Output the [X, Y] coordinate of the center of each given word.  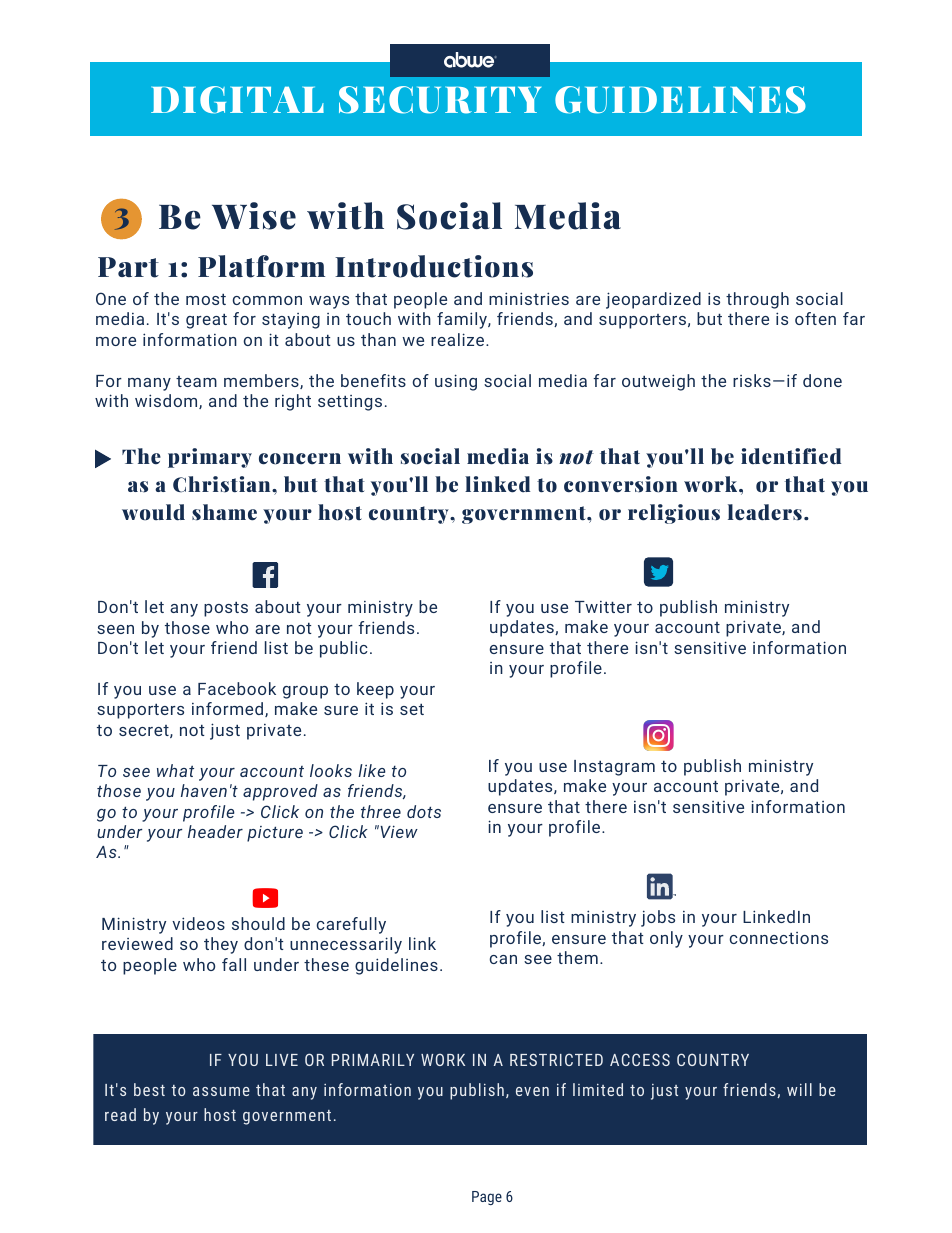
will [799, 1089]
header [215, 831]
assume [221, 1091]
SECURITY [440, 100]
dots [424, 811]
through [757, 300]
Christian [223, 484]
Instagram [614, 768]
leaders [765, 512]
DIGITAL [237, 100]
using [456, 382]
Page [487, 1198]
